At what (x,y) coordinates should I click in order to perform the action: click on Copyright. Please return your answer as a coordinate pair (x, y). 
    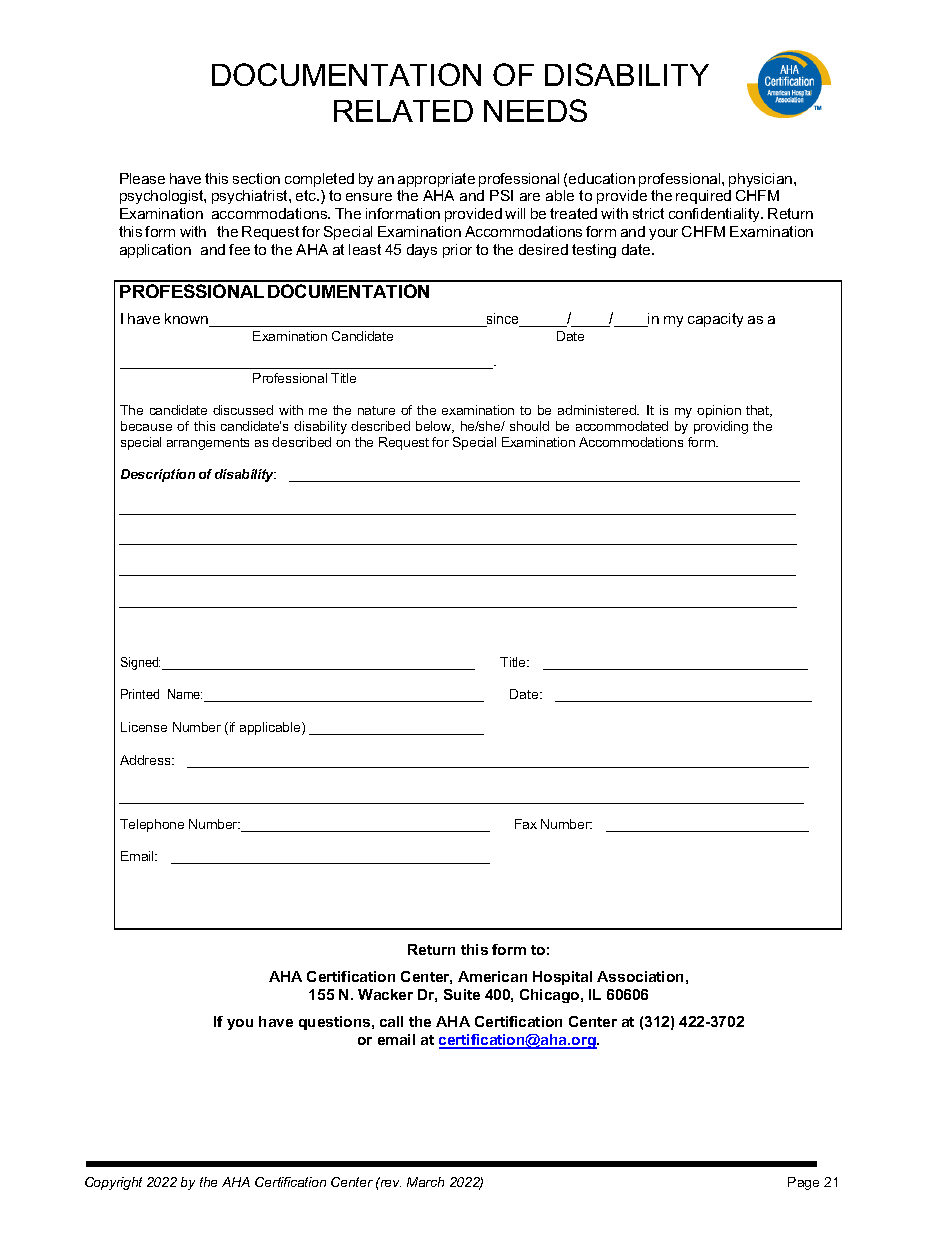
    Looking at the image, I should click on (113, 1183).
